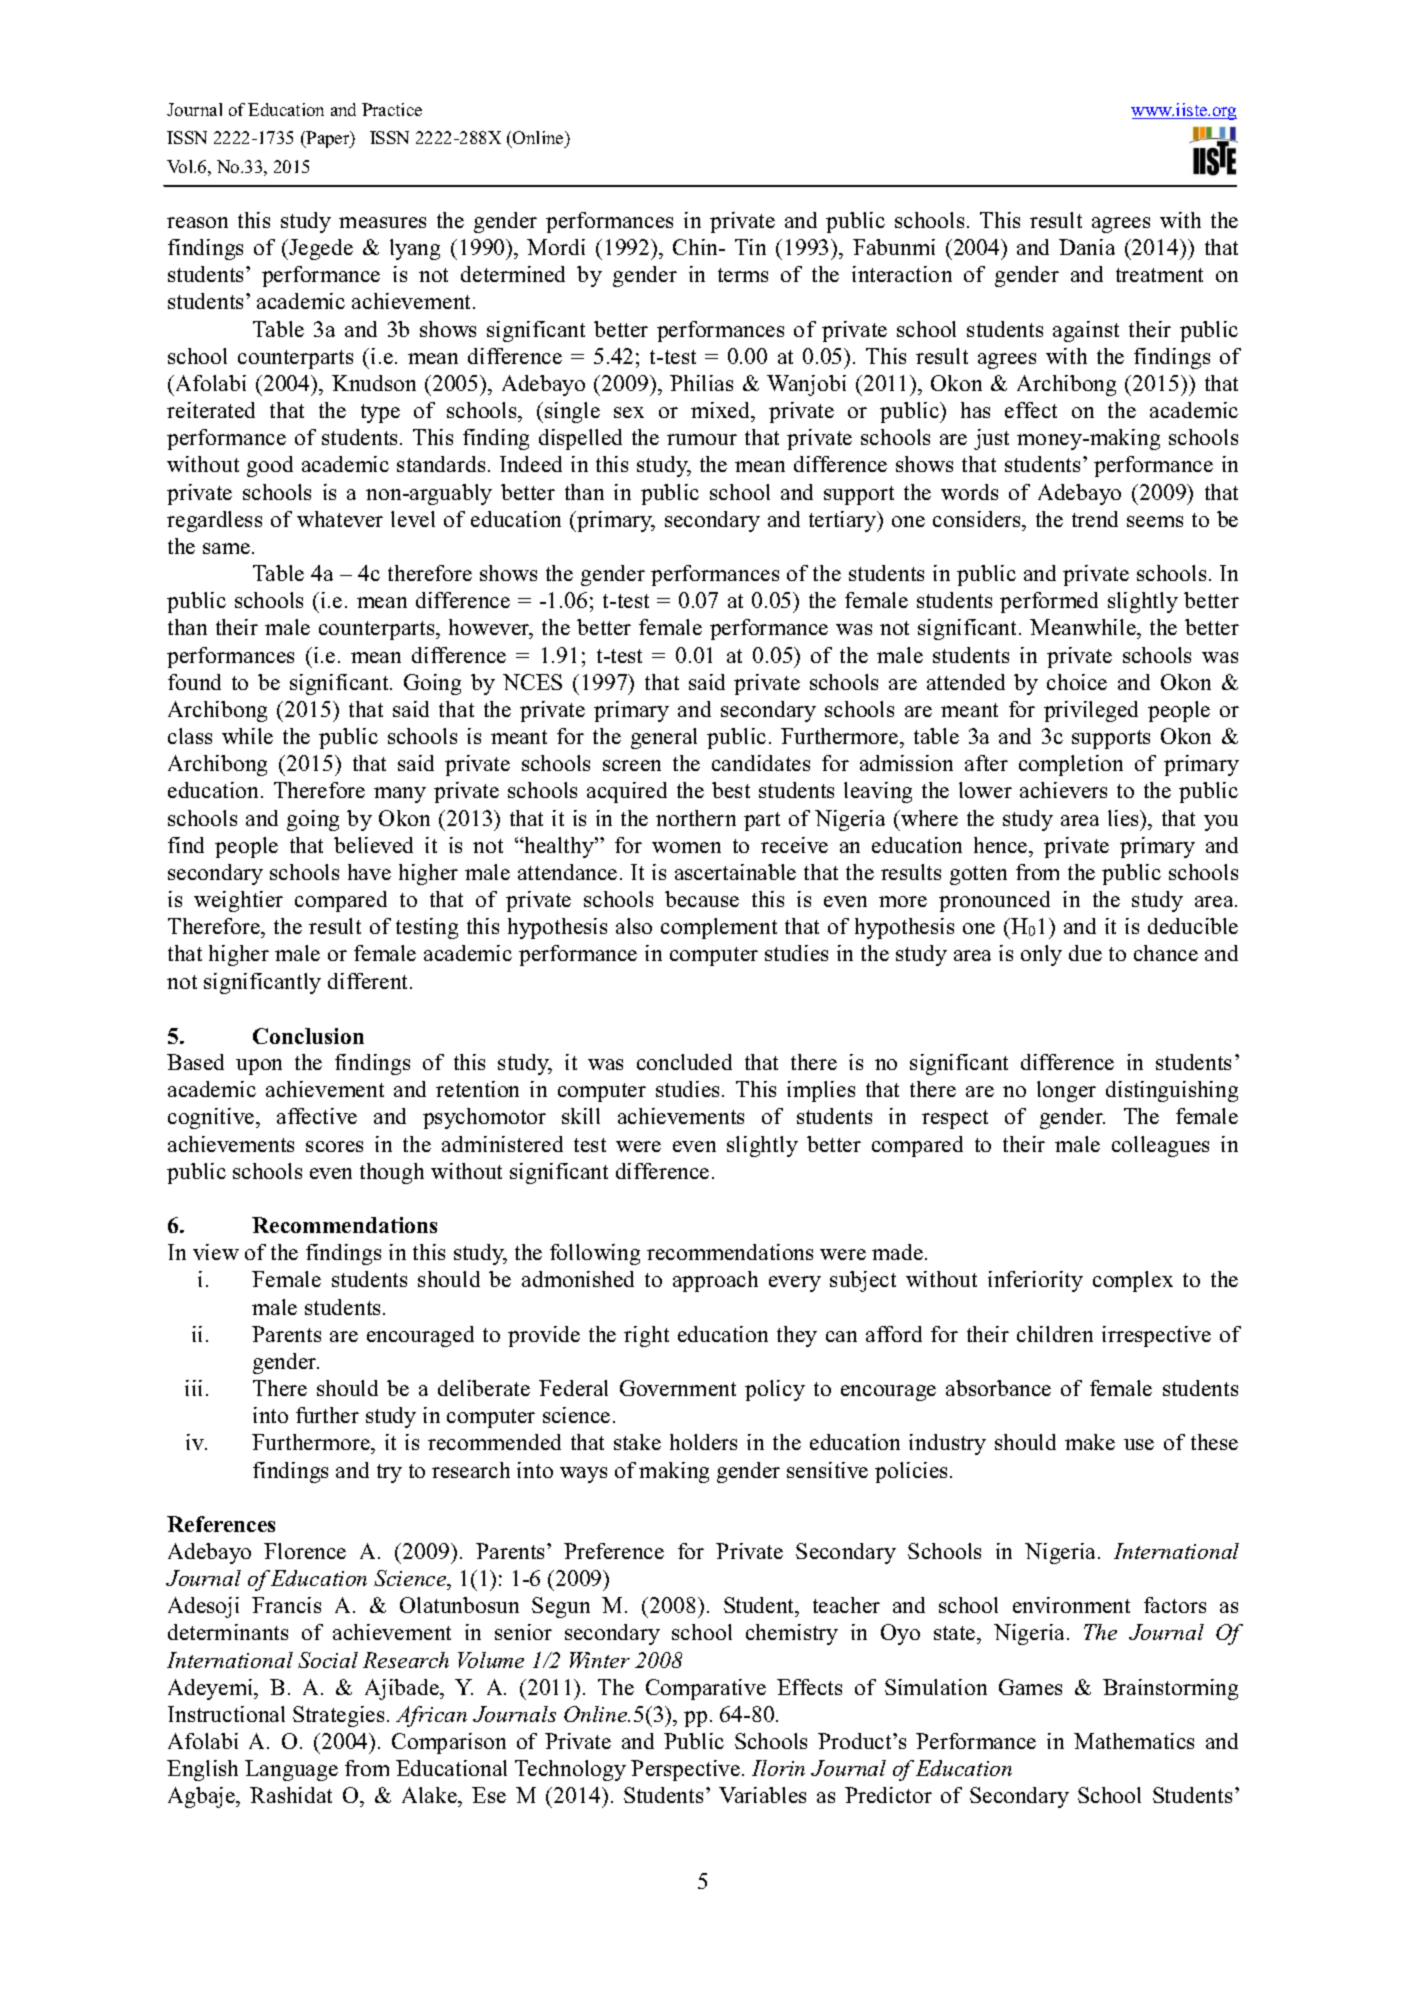 Image resolution: width=1406 pixels, height=1989 pixels. Describe the element at coordinates (291, 1770) in the screenshot. I see `Language` at that location.
